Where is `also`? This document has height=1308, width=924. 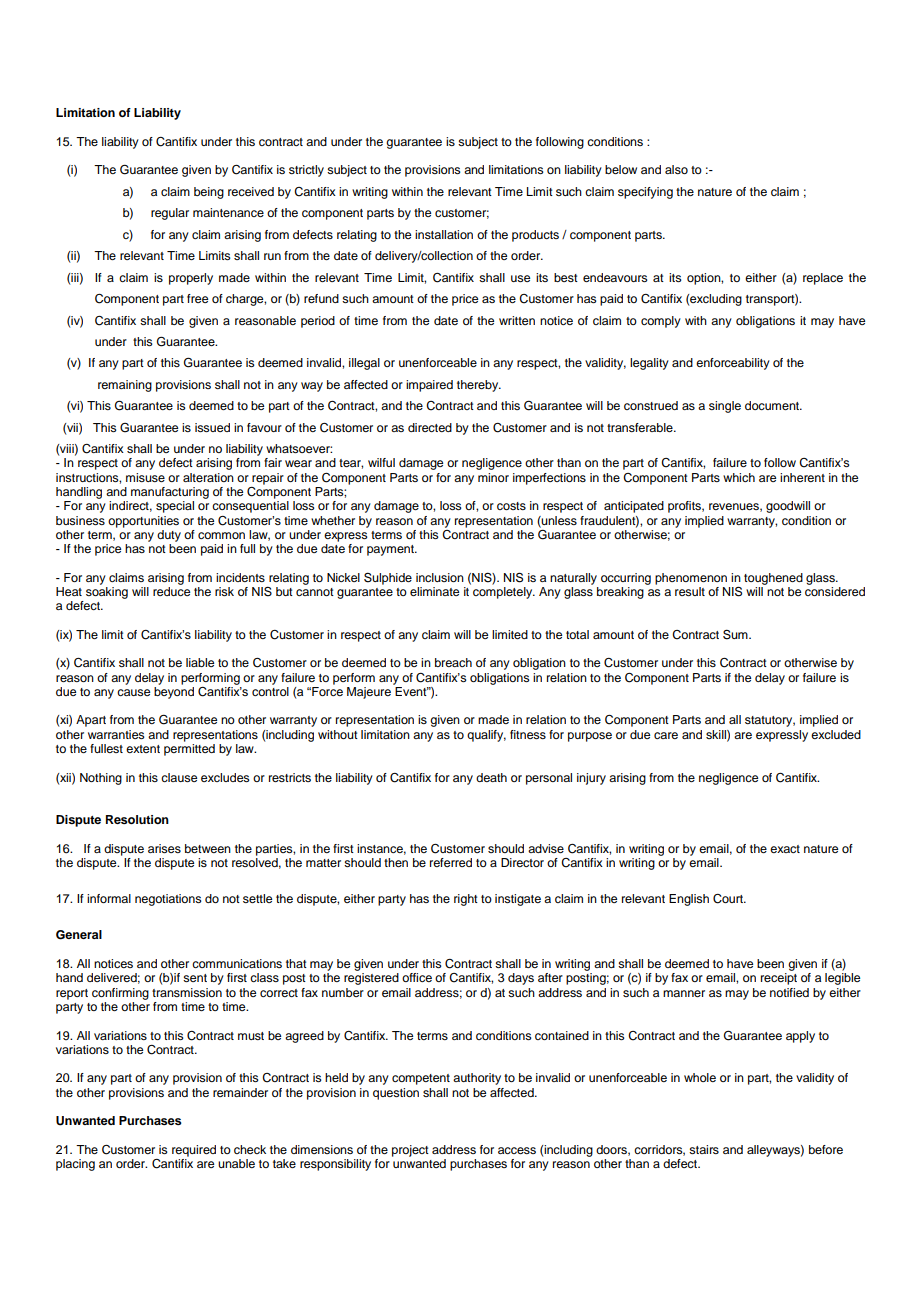 also is located at coordinates (676, 169).
